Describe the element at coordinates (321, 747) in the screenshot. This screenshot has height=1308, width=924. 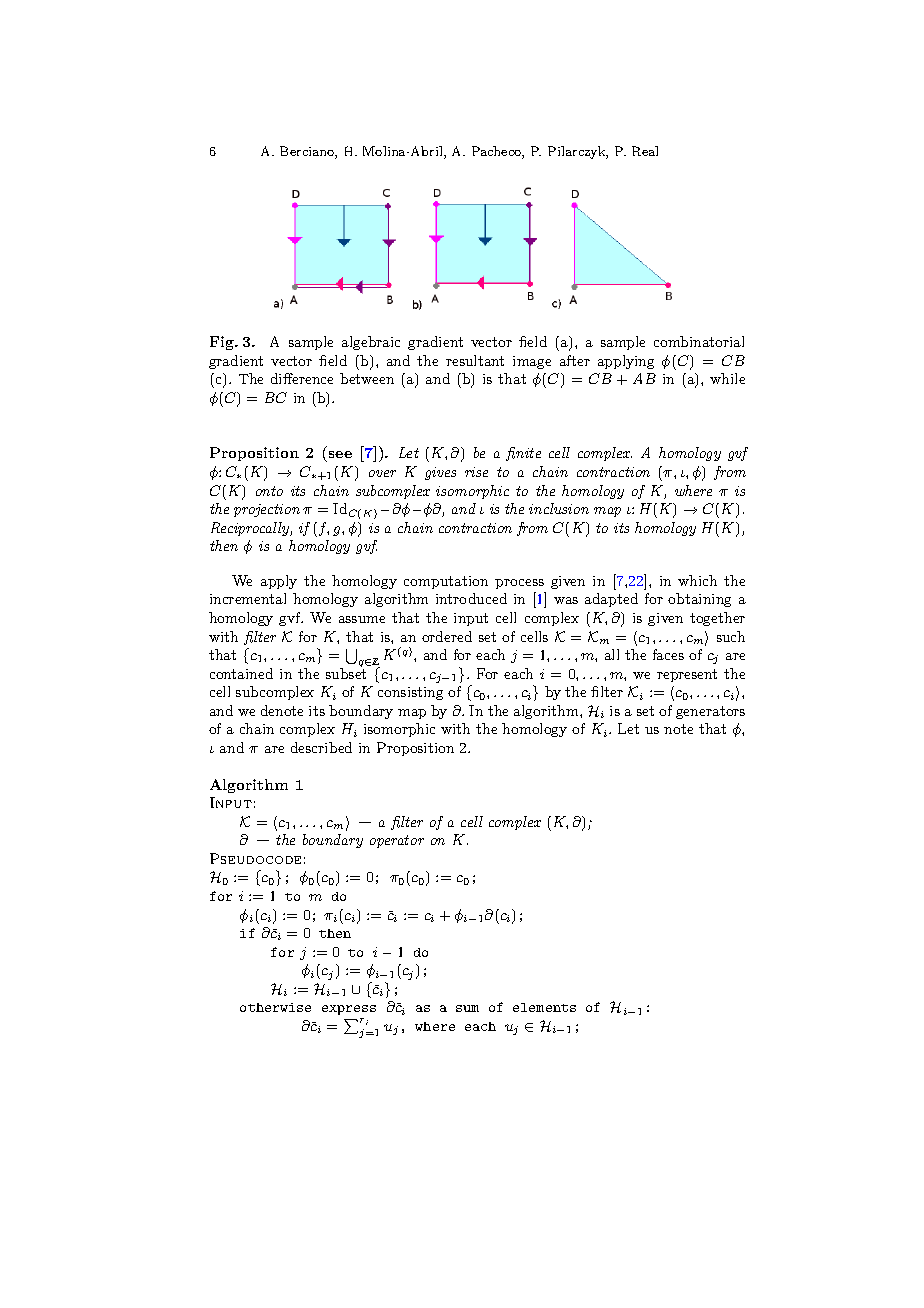
I see `described` at that location.
